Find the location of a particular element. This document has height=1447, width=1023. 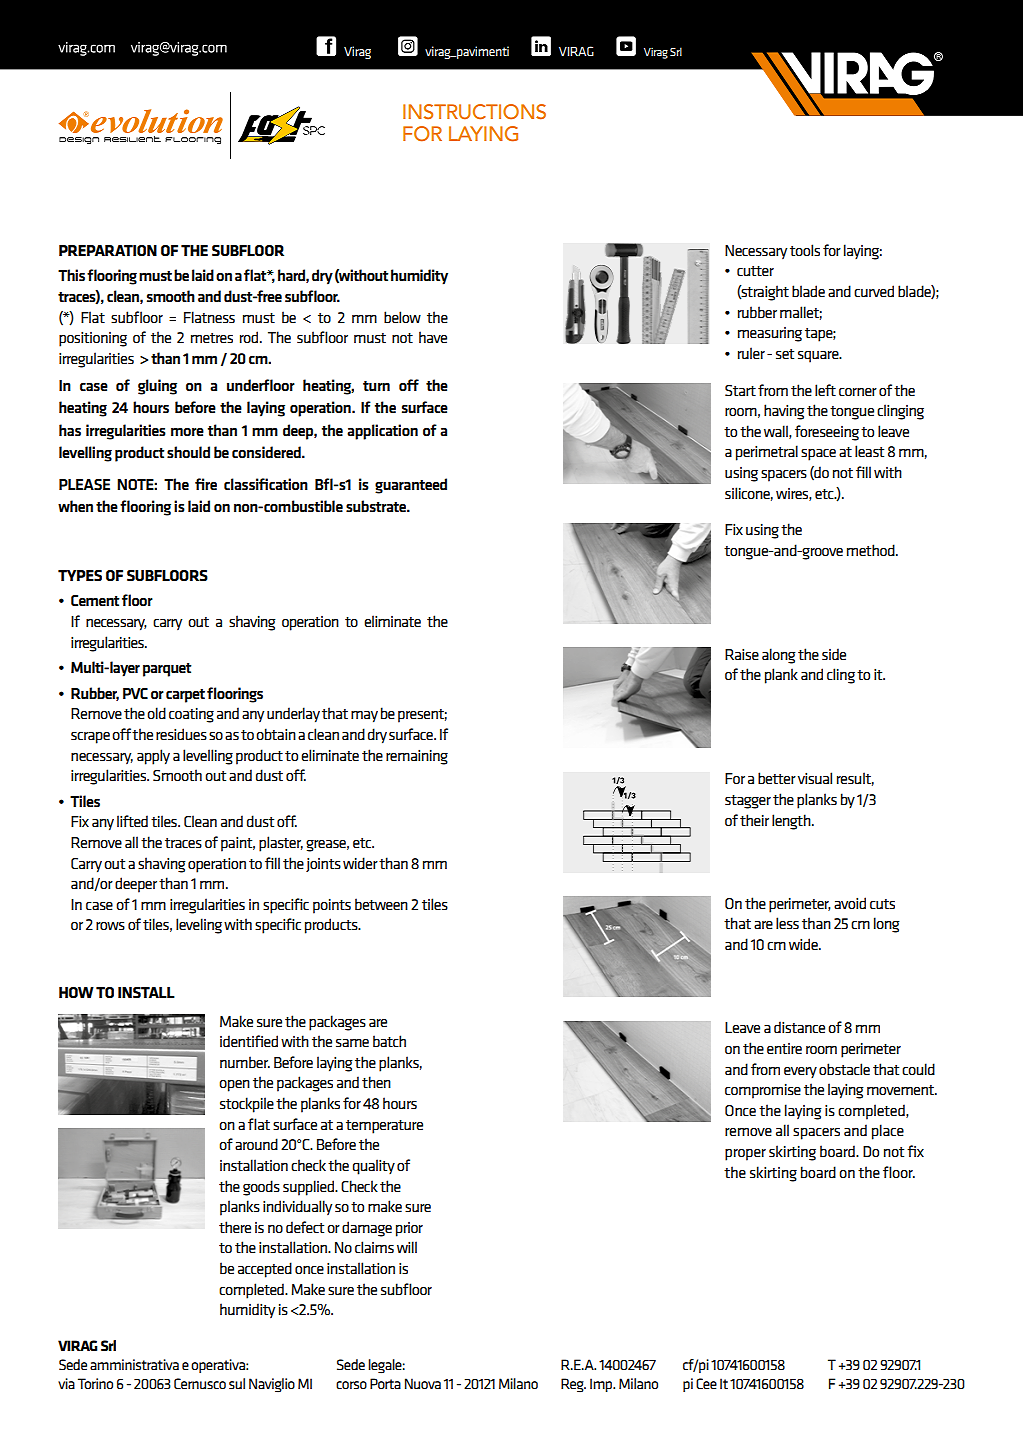

INSTRUCTIONS is located at coordinates (474, 112).
